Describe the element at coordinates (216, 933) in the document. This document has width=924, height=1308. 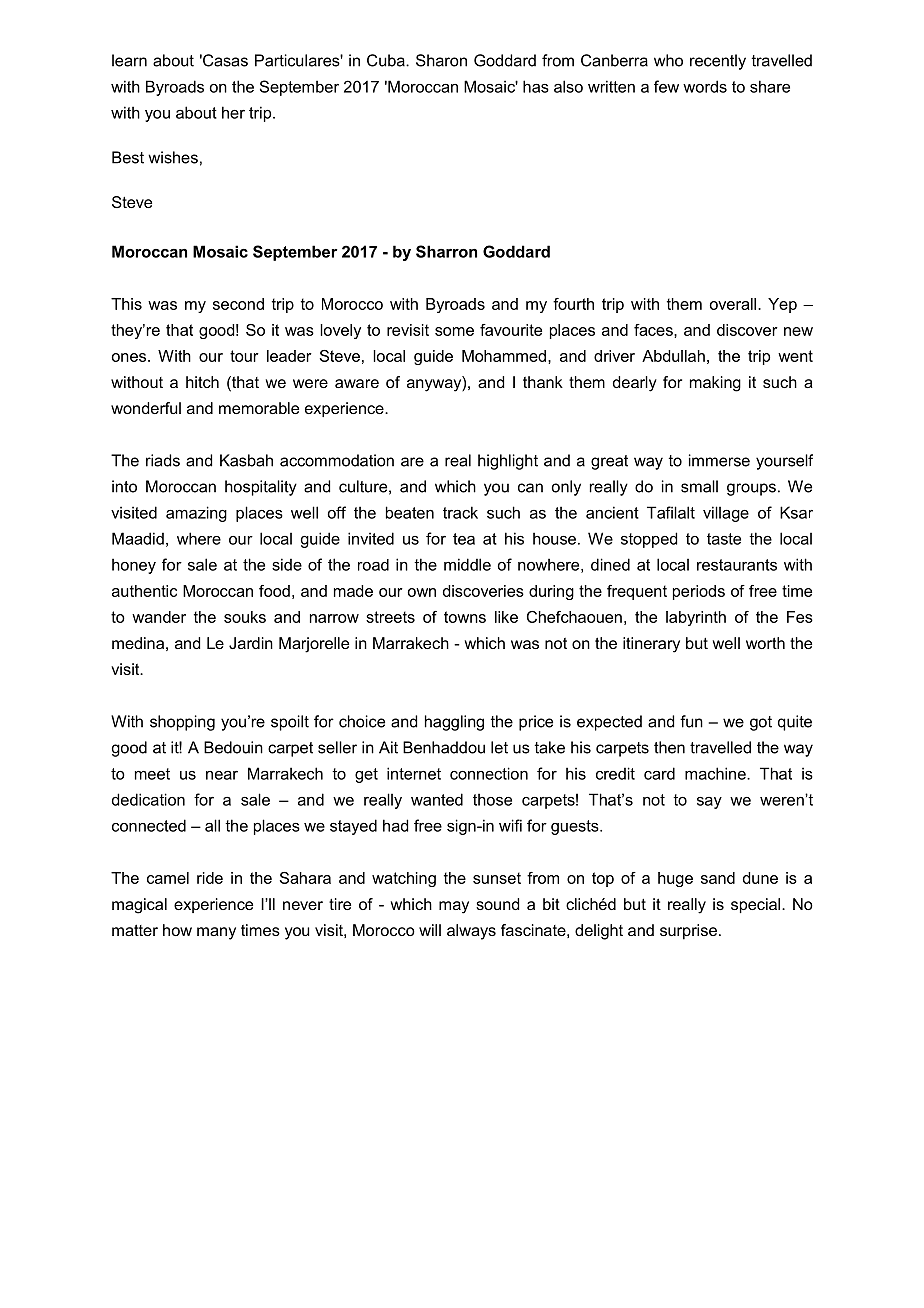
I see `many` at that location.
